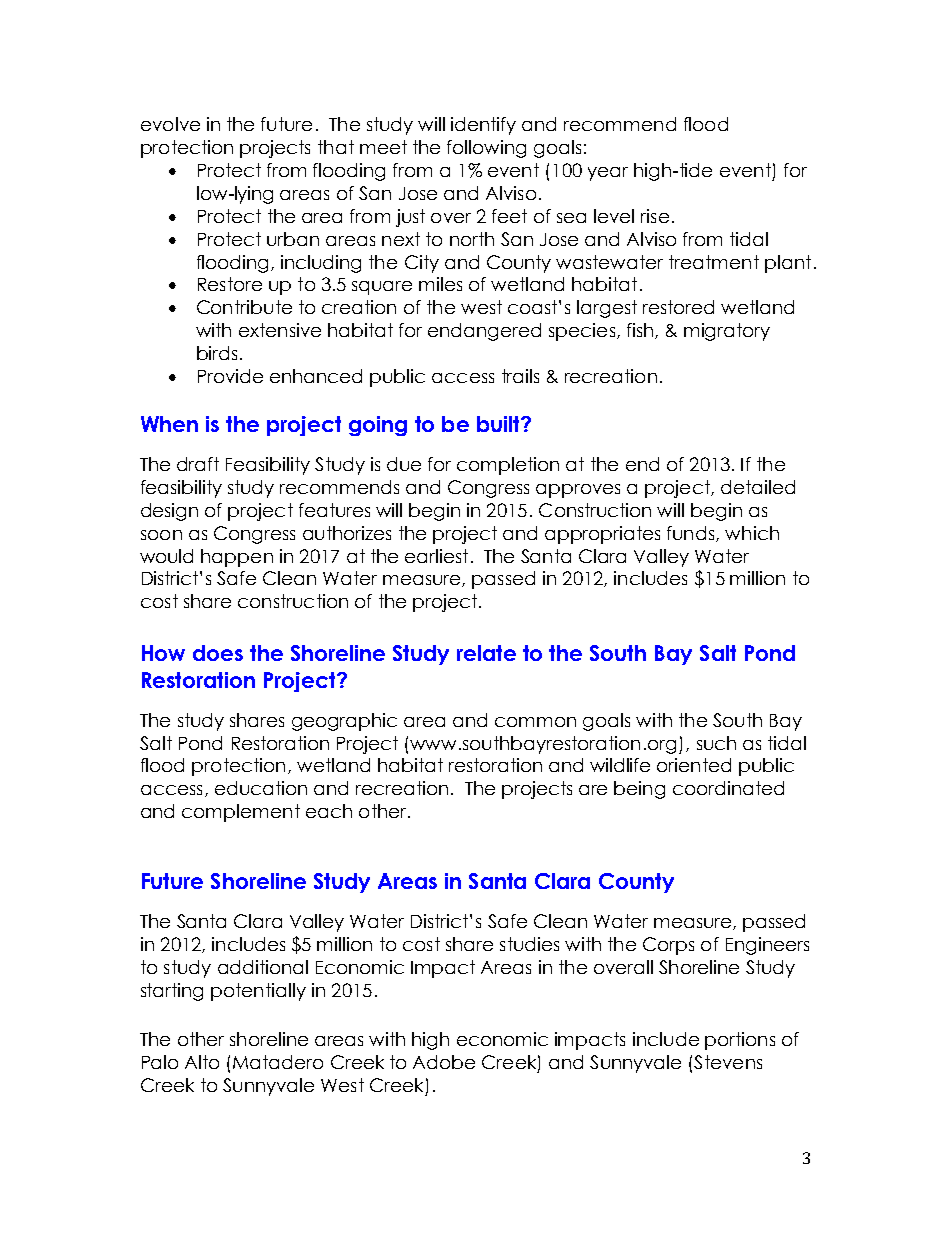  Describe the element at coordinates (486, 149) in the screenshot. I see `following` at that location.
